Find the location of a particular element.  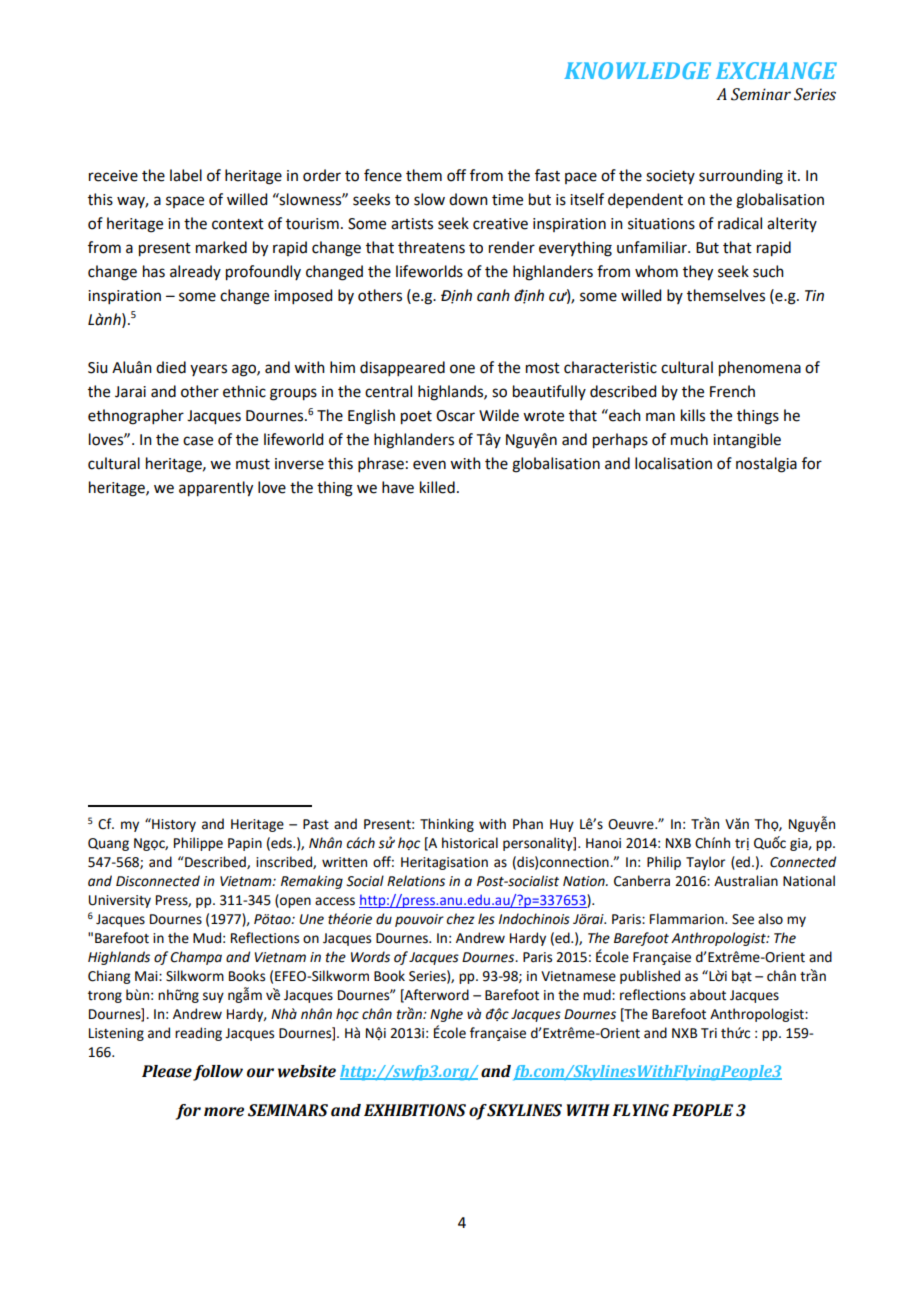

fence is located at coordinates (383, 175).
